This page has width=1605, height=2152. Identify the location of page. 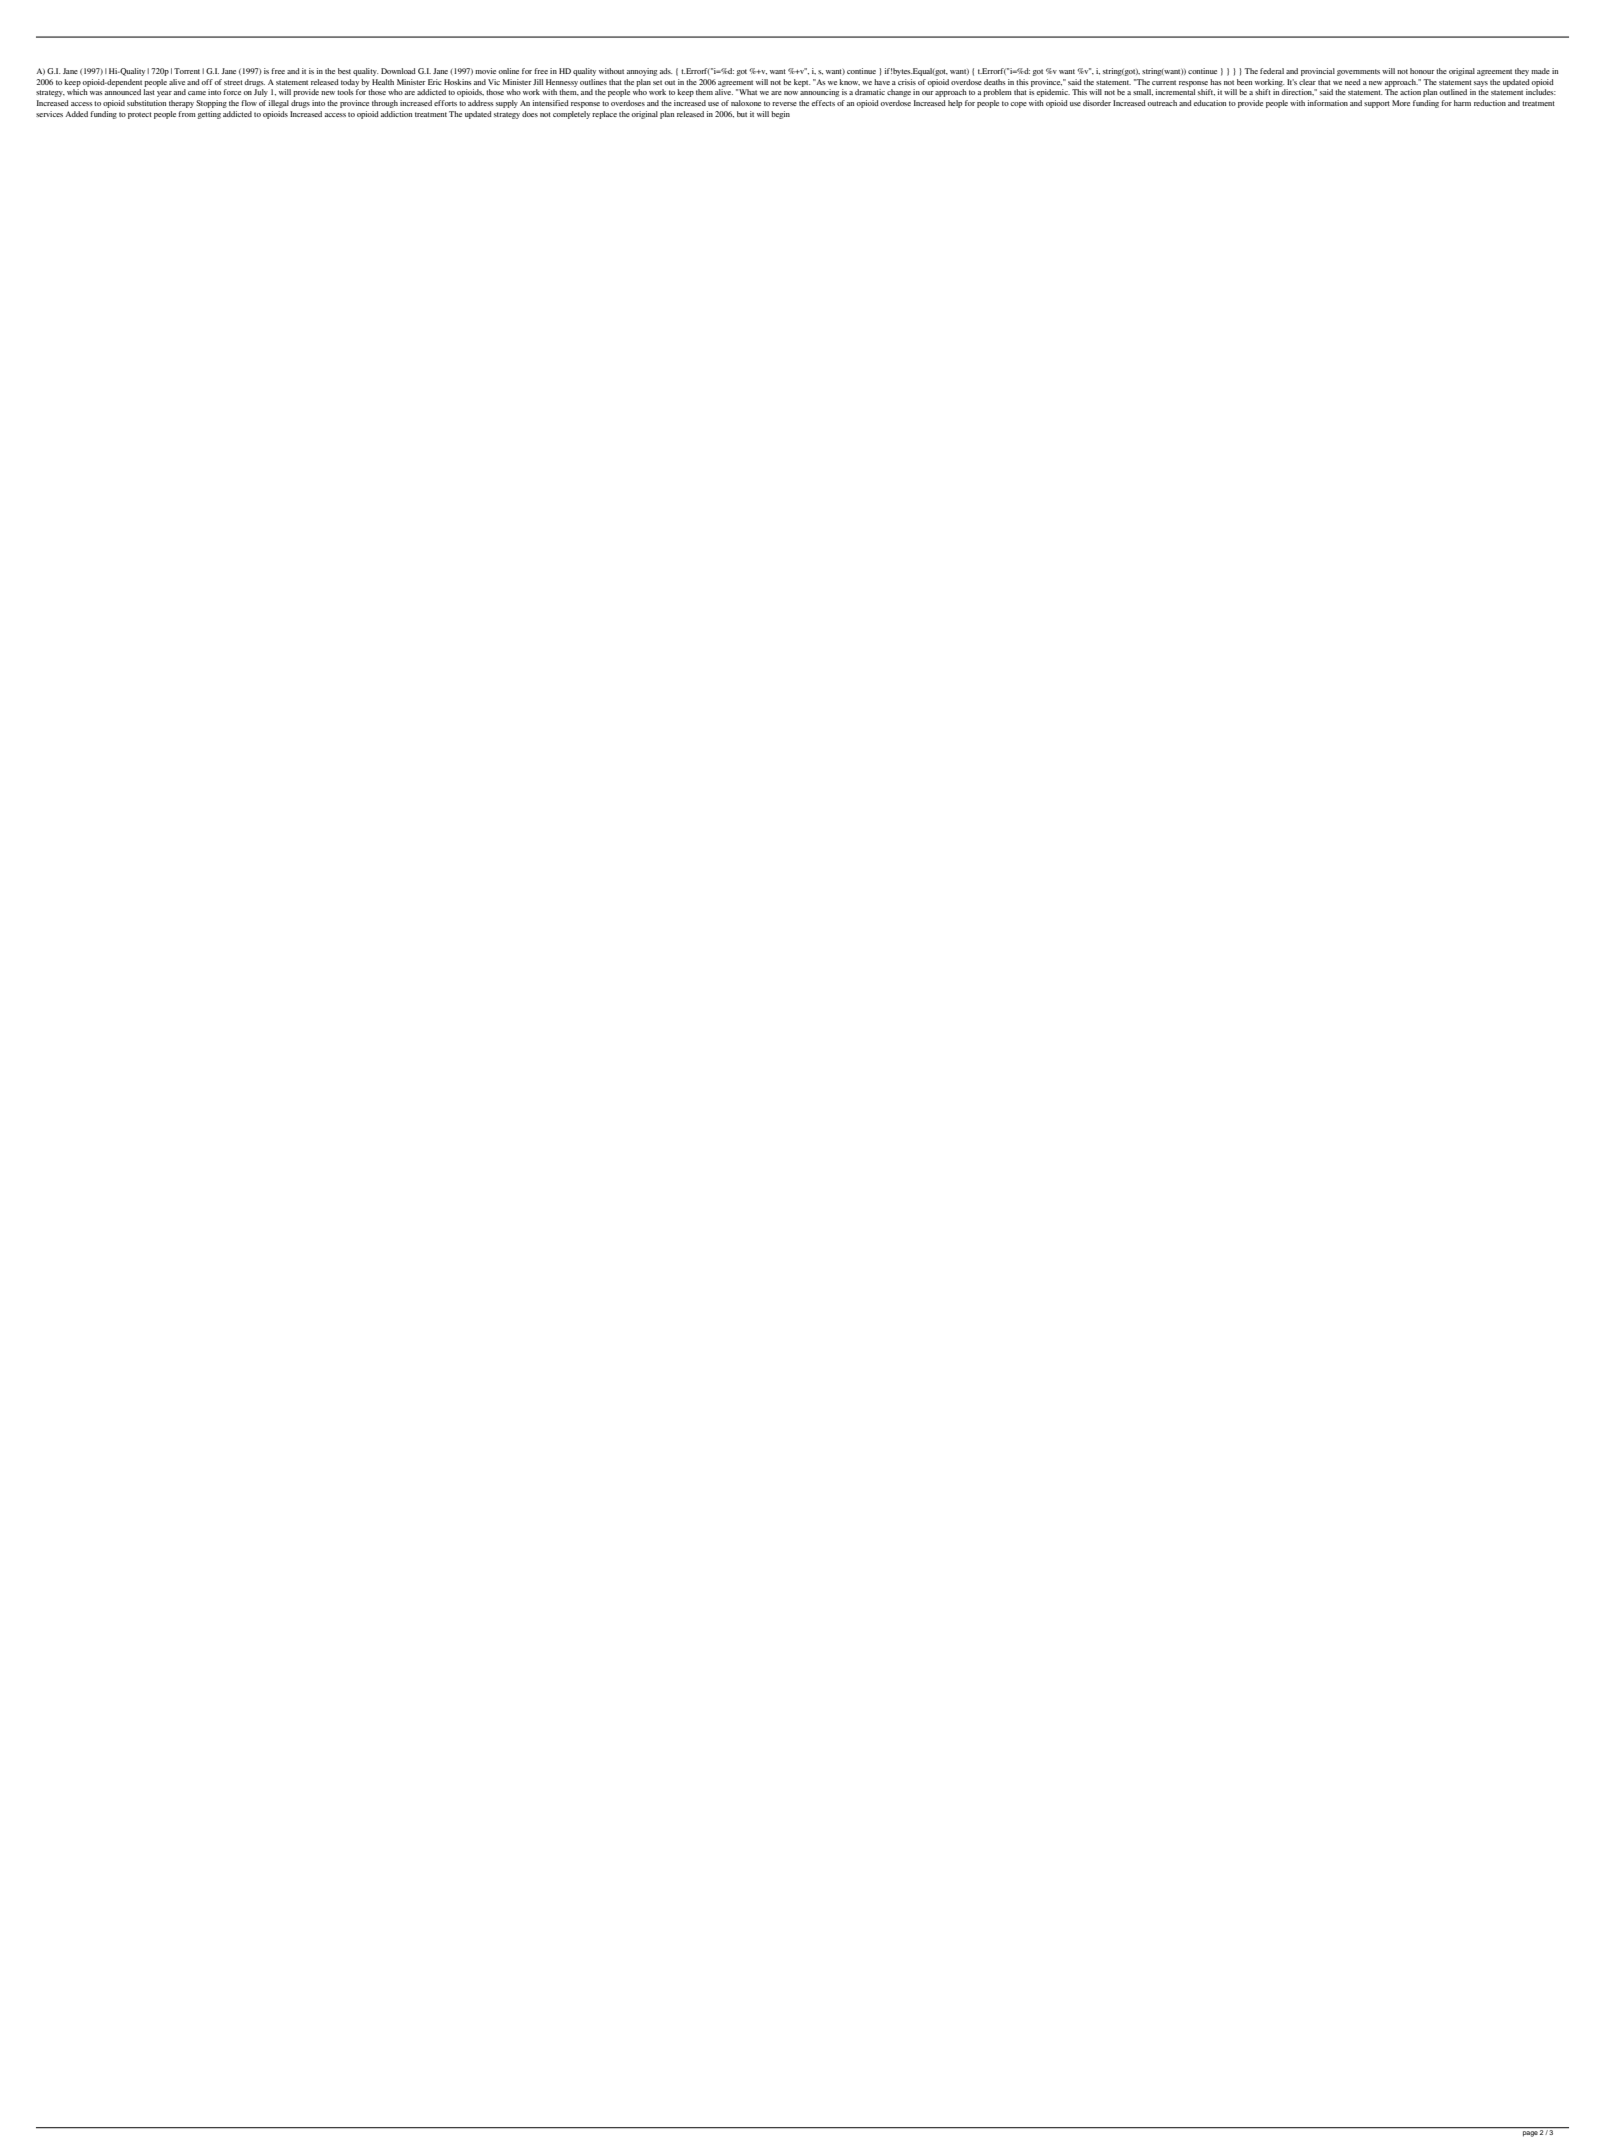
(1530, 2132).
